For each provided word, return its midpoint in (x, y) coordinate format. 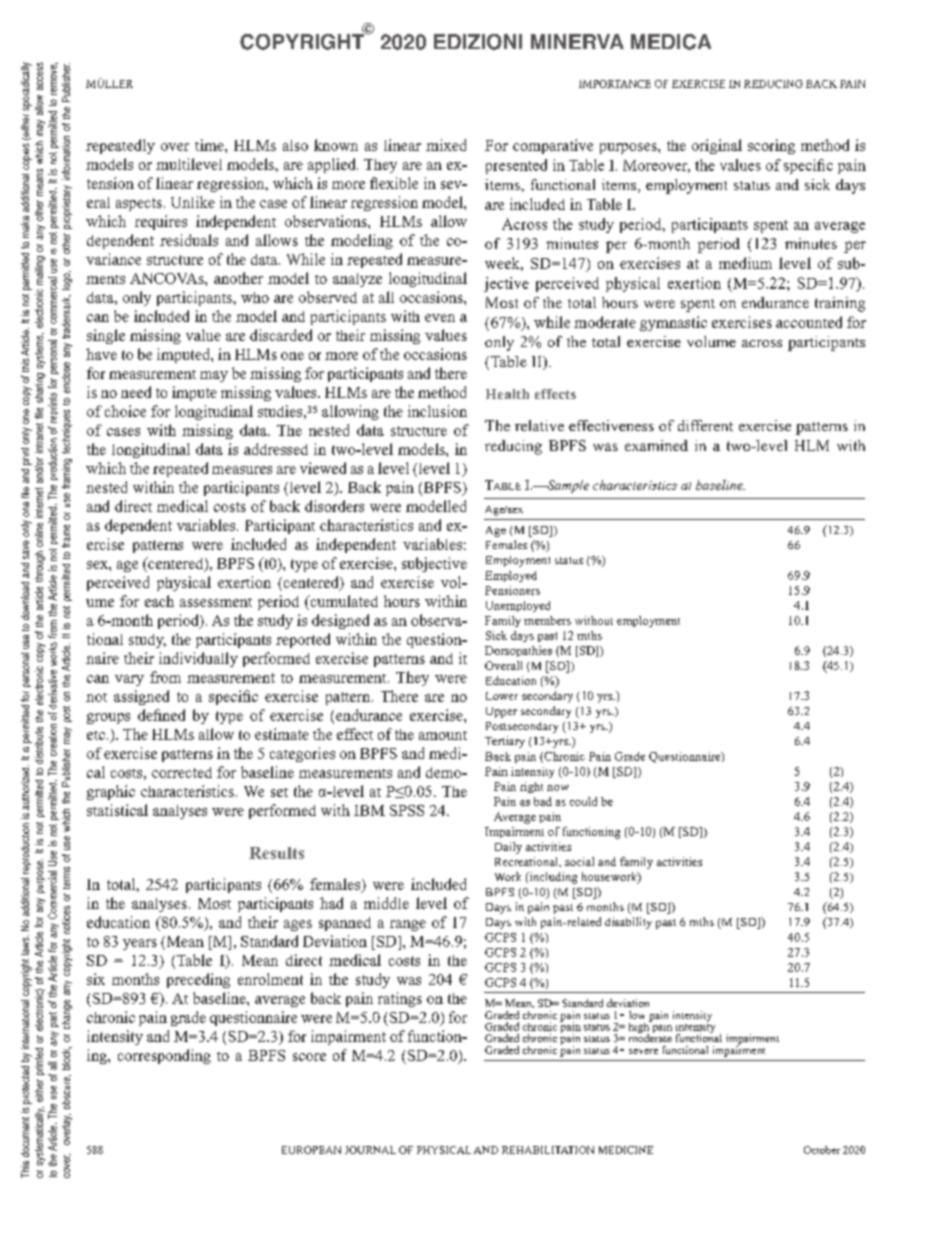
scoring (771, 146)
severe (643, 1051)
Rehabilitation (548, 1150)
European (311, 1150)
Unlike (193, 202)
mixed (446, 145)
